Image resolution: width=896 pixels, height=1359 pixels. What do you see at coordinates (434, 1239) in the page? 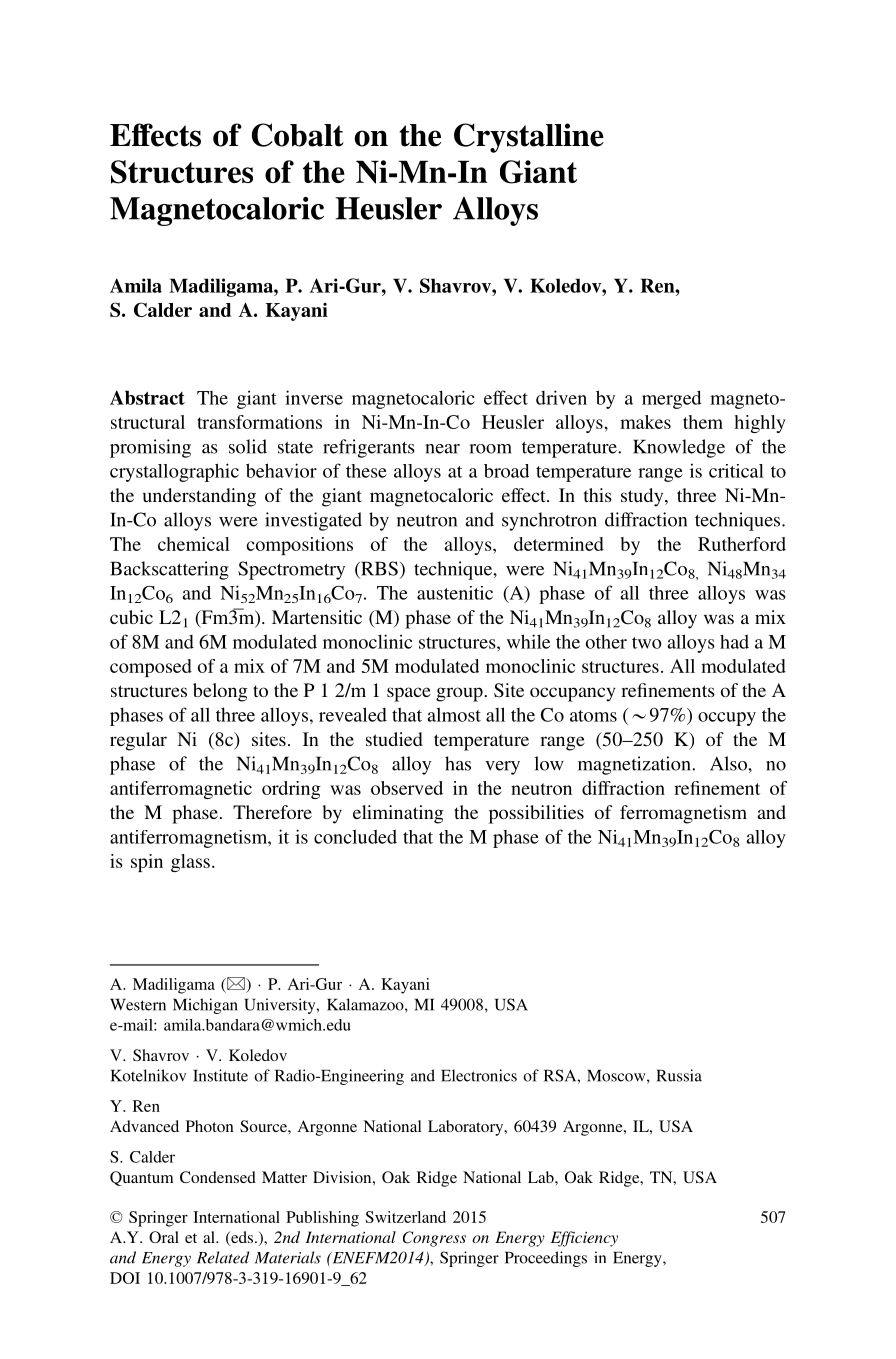
I see `Congress` at bounding box center [434, 1239].
